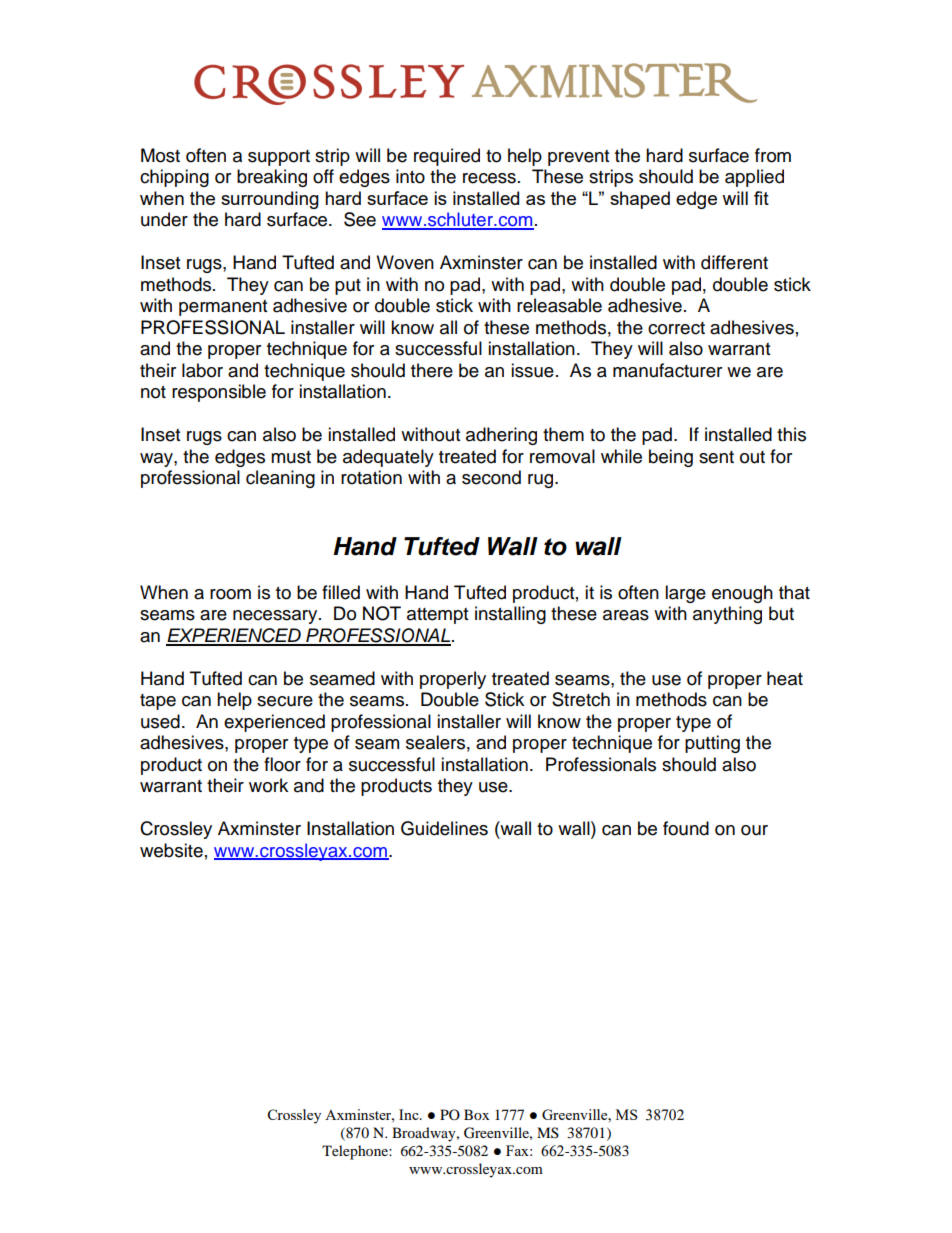 This page has height=1233, width=952. Describe the element at coordinates (742, 594) in the page. I see `enough` at that location.
